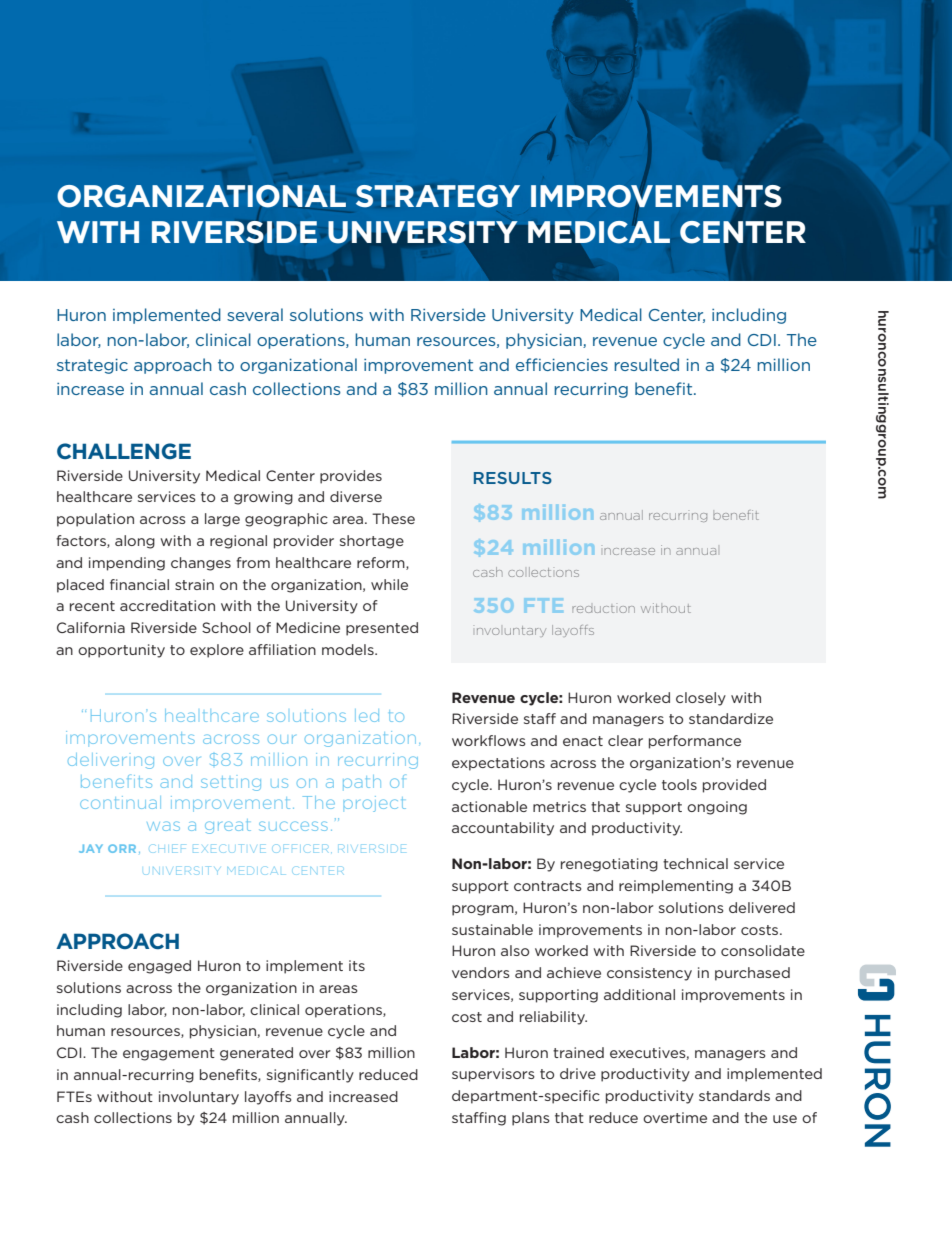 Image resolution: width=952 pixels, height=1233 pixels. Describe the element at coordinates (438, 196) in the page. I see `STRATEGY` at that location.
